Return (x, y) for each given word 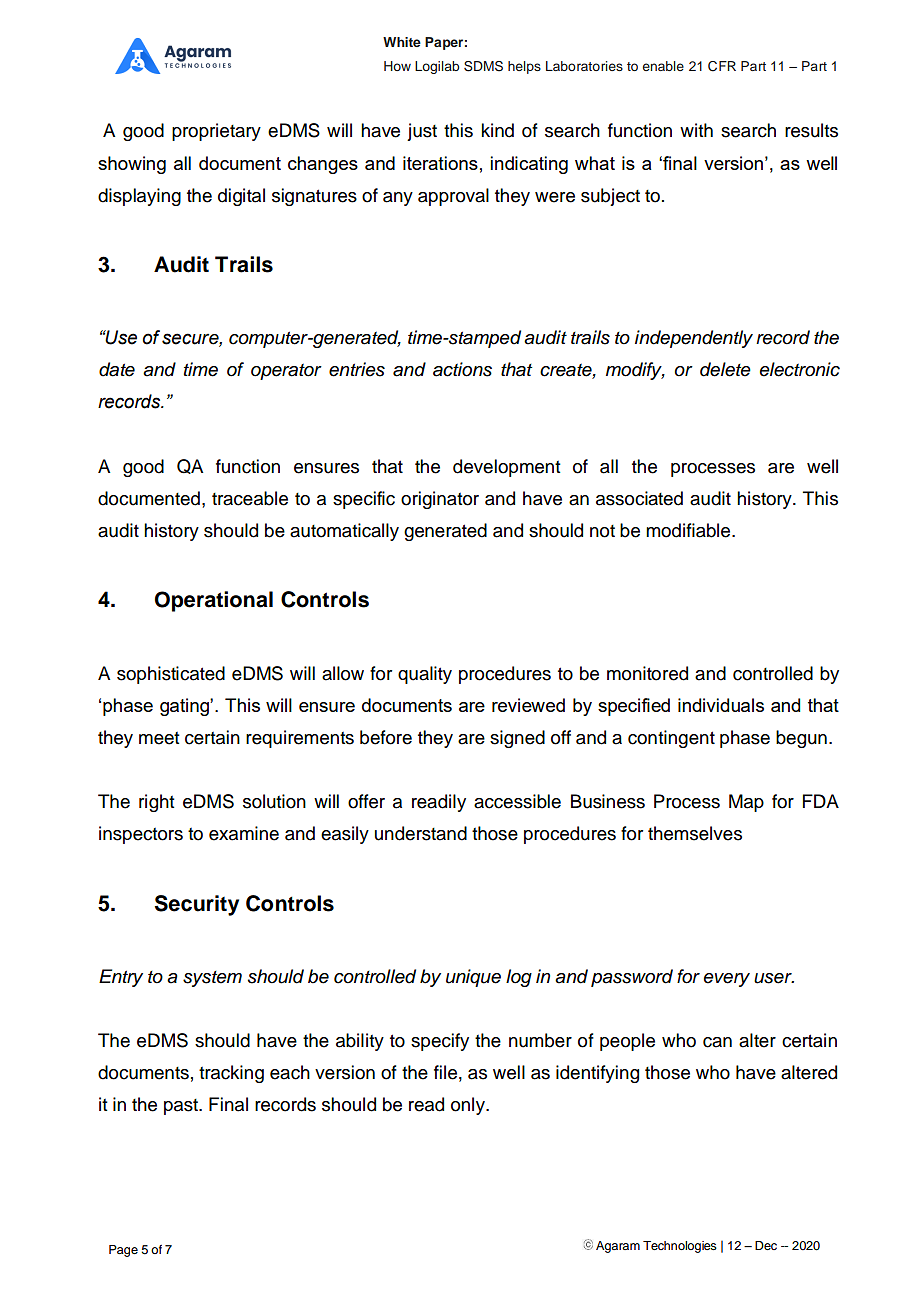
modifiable (689, 530)
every (727, 980)
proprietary (216, 132)
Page (123, 1251)
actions (462, 369)
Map (746, 803)
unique (473, 978)
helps (524, 67)
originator (440, 500)
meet (159, 738)
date (117, 369)
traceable (250, 498)
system (212, 979)
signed (517, 739)
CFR (722, 66)
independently (694, 339)
